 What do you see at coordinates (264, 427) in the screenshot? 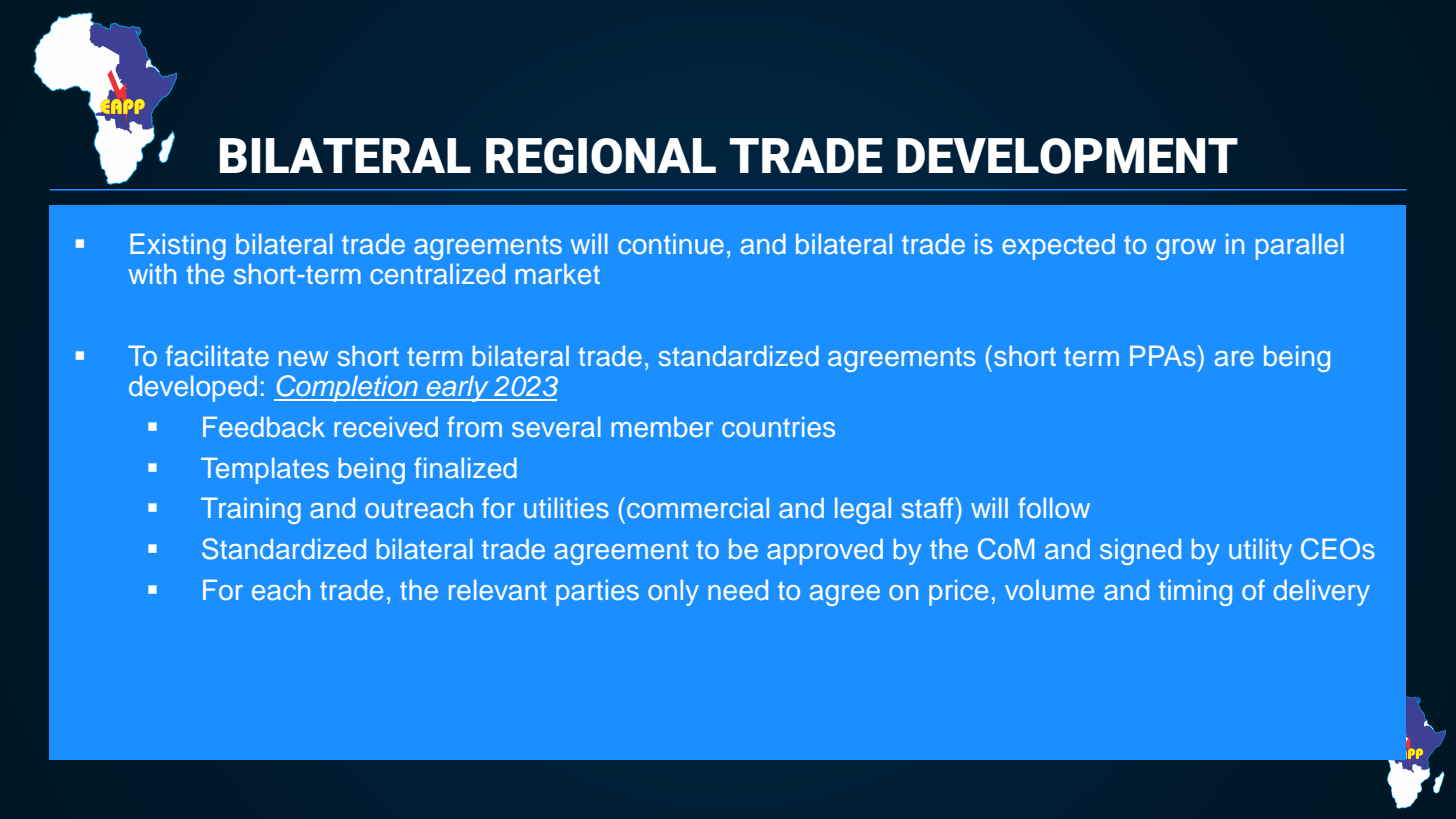
I see `Feedback` at bounding box center [264, 427].
